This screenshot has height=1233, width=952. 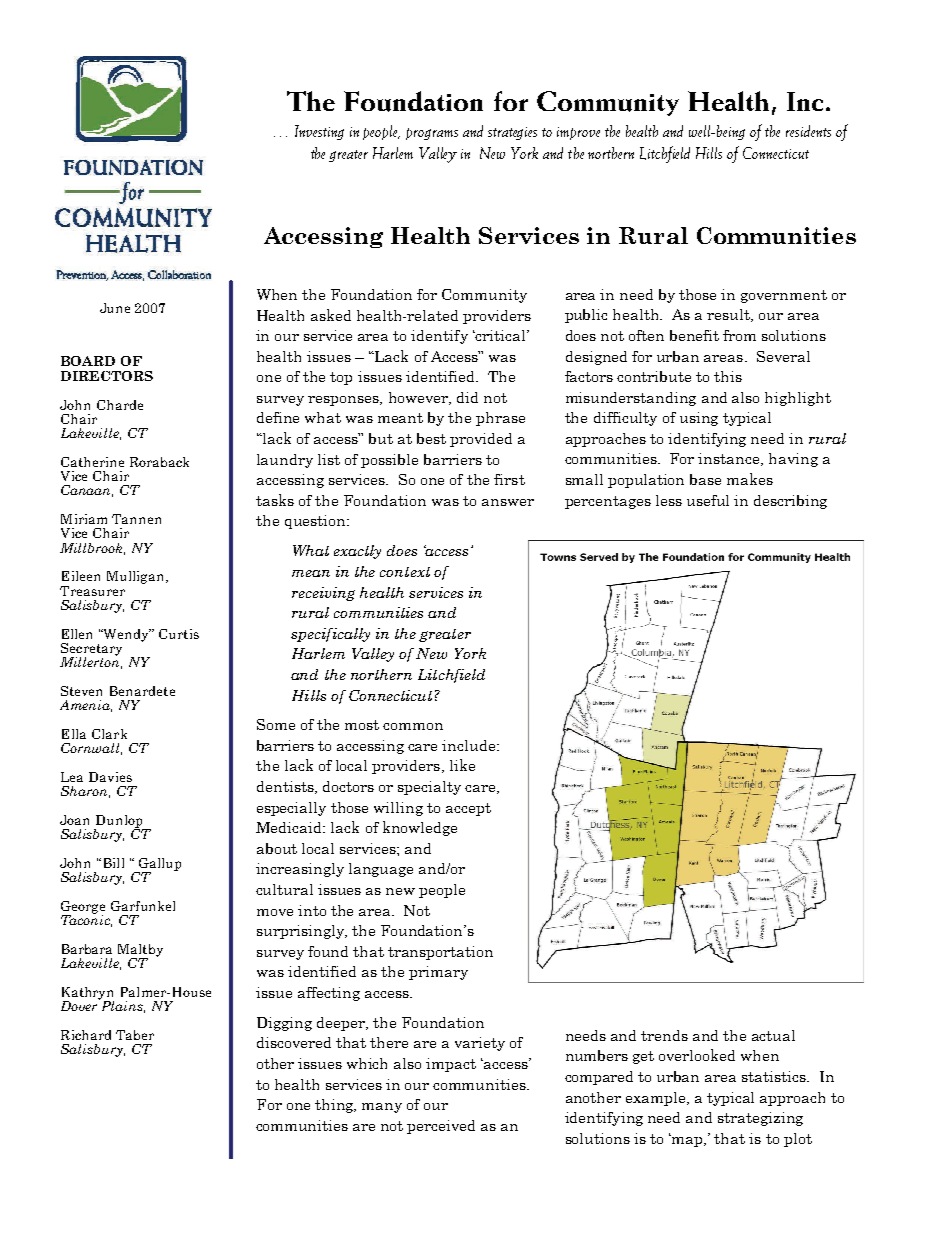 What do you see at coordinates (441, 1127) in the screenshot?
I see `perceived` at bounding box center [441, 1127].
